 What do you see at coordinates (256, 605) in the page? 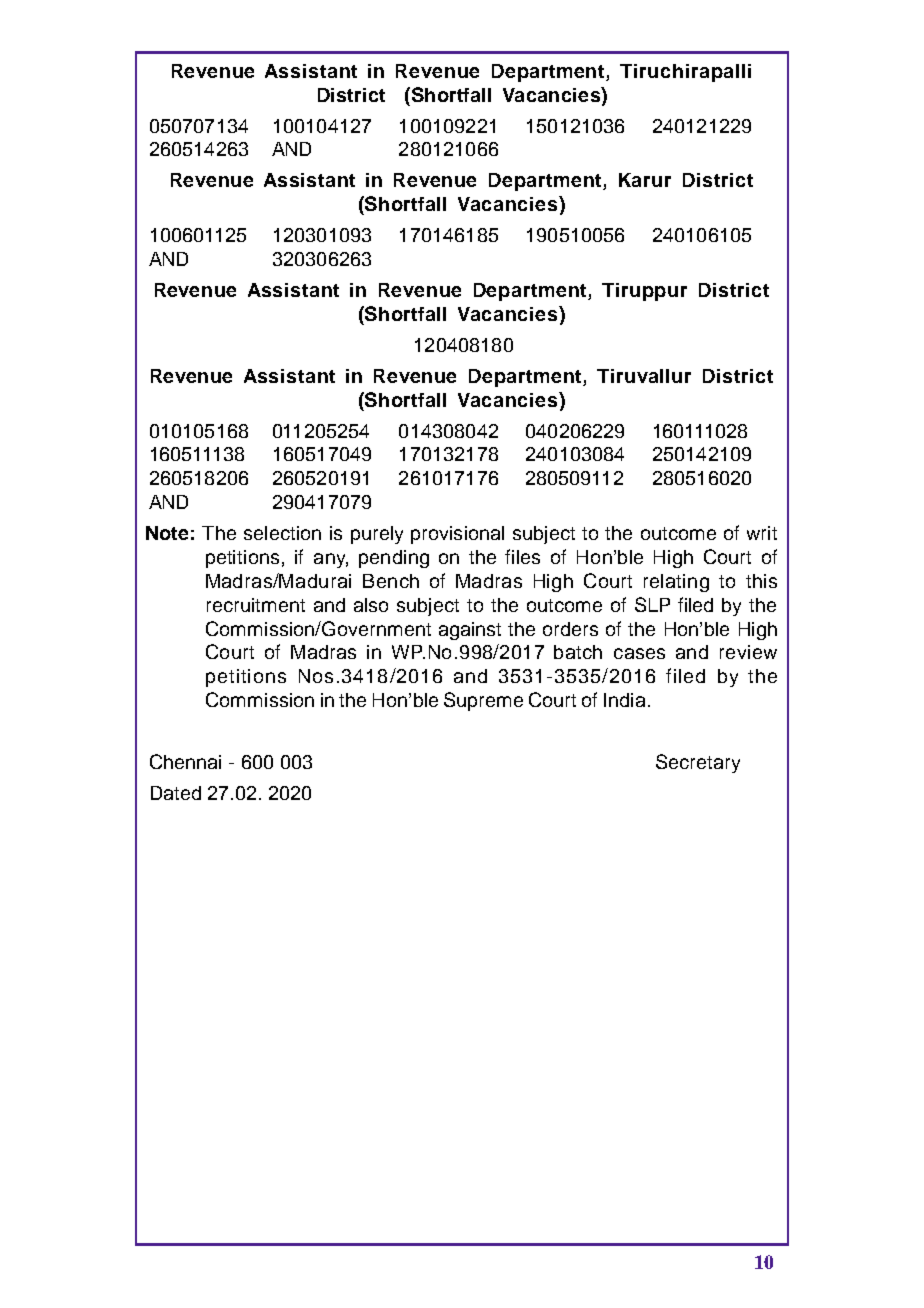
I see `recruitment` at bounding box center [256, 605].
